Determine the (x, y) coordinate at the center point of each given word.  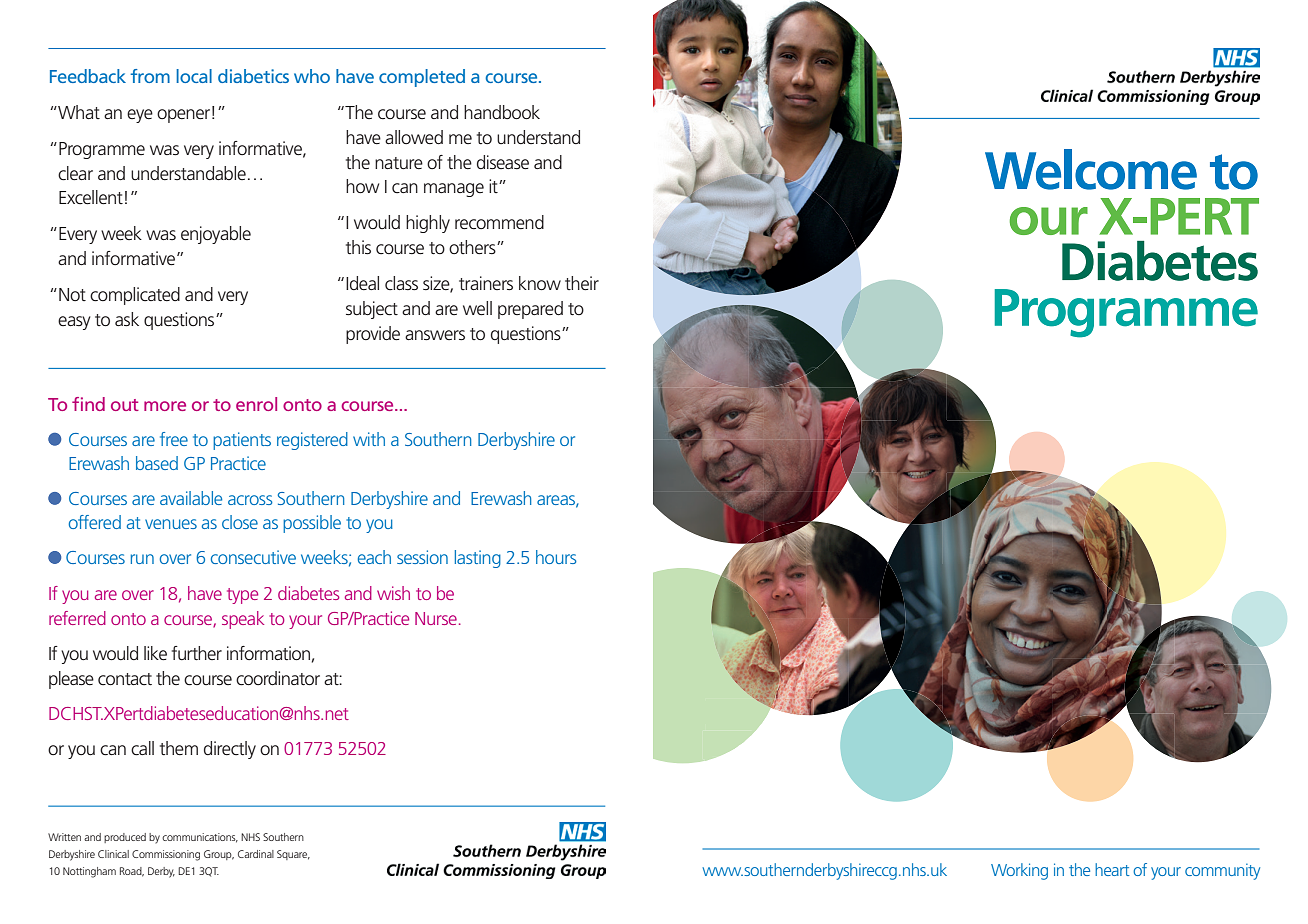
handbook (502, 112)
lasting (478, 559)
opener (183, 116)
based (157, 463)
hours (556, 557)
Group (219, 855)
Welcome (1091, 169)
